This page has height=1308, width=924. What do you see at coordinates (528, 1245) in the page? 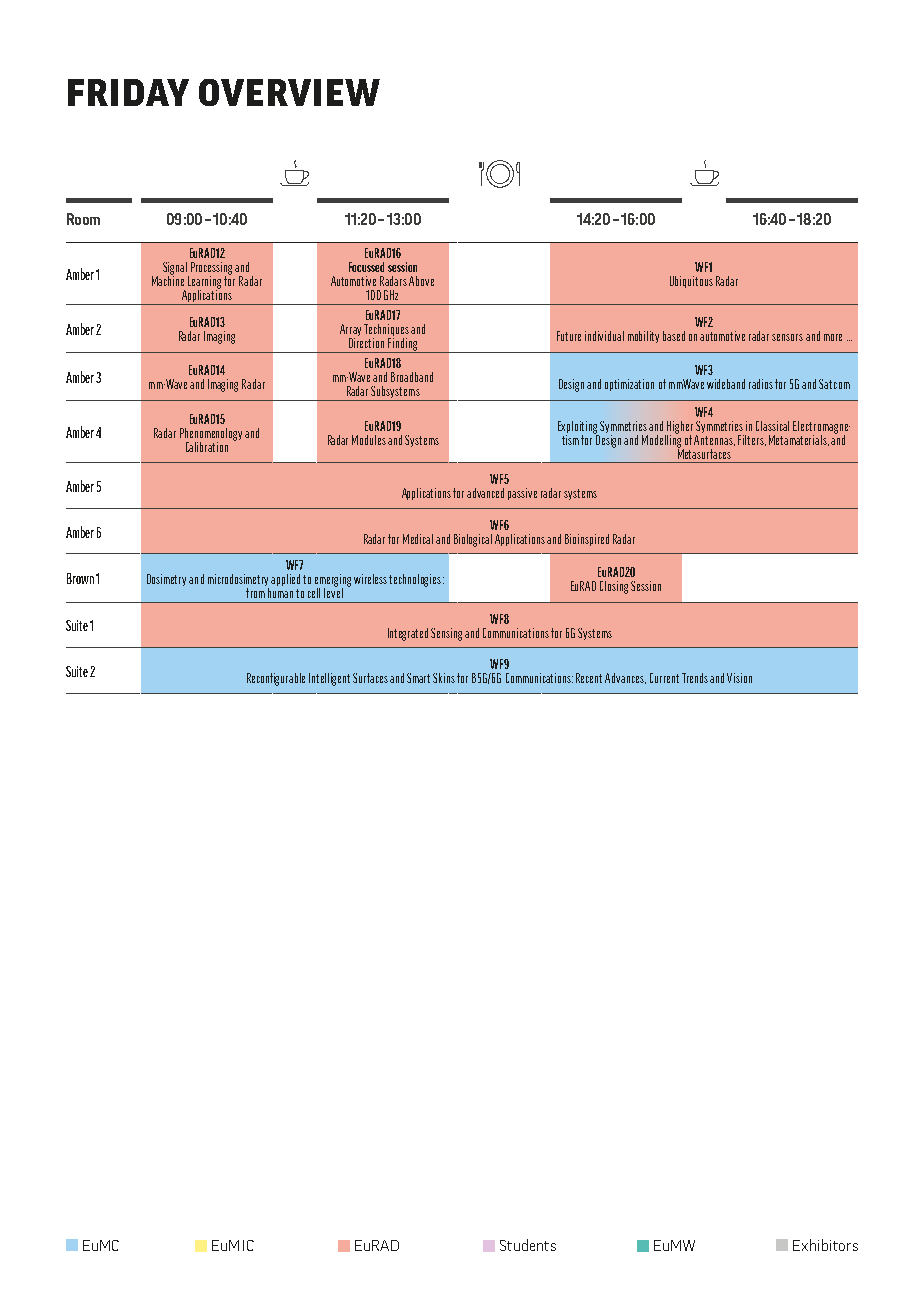
I see `Students` at bounding box center [528, 1245].
